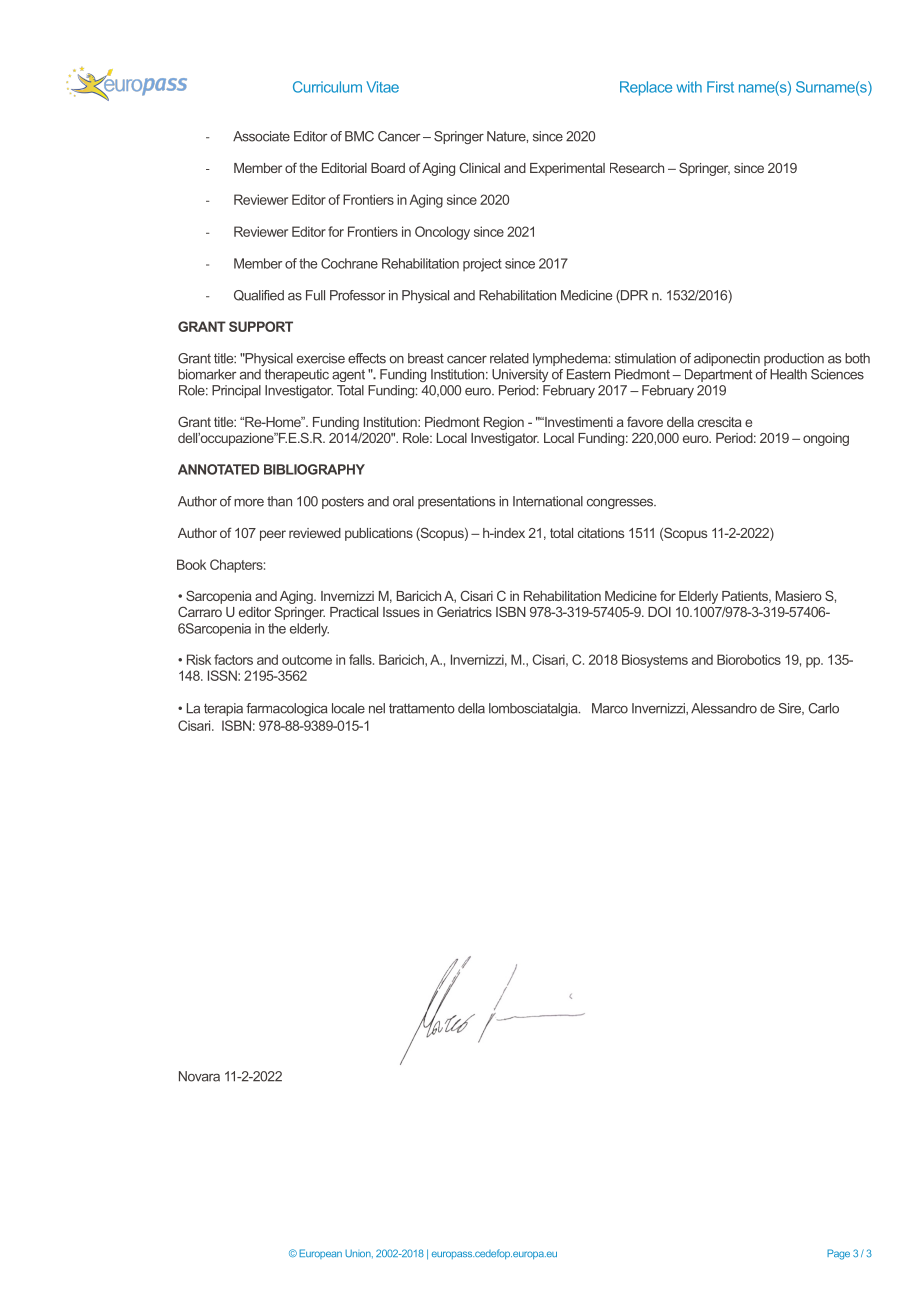 Image resolution: width=924 pixels, height=1308 pixels. I want to click on outcome, so click(307, 660).
